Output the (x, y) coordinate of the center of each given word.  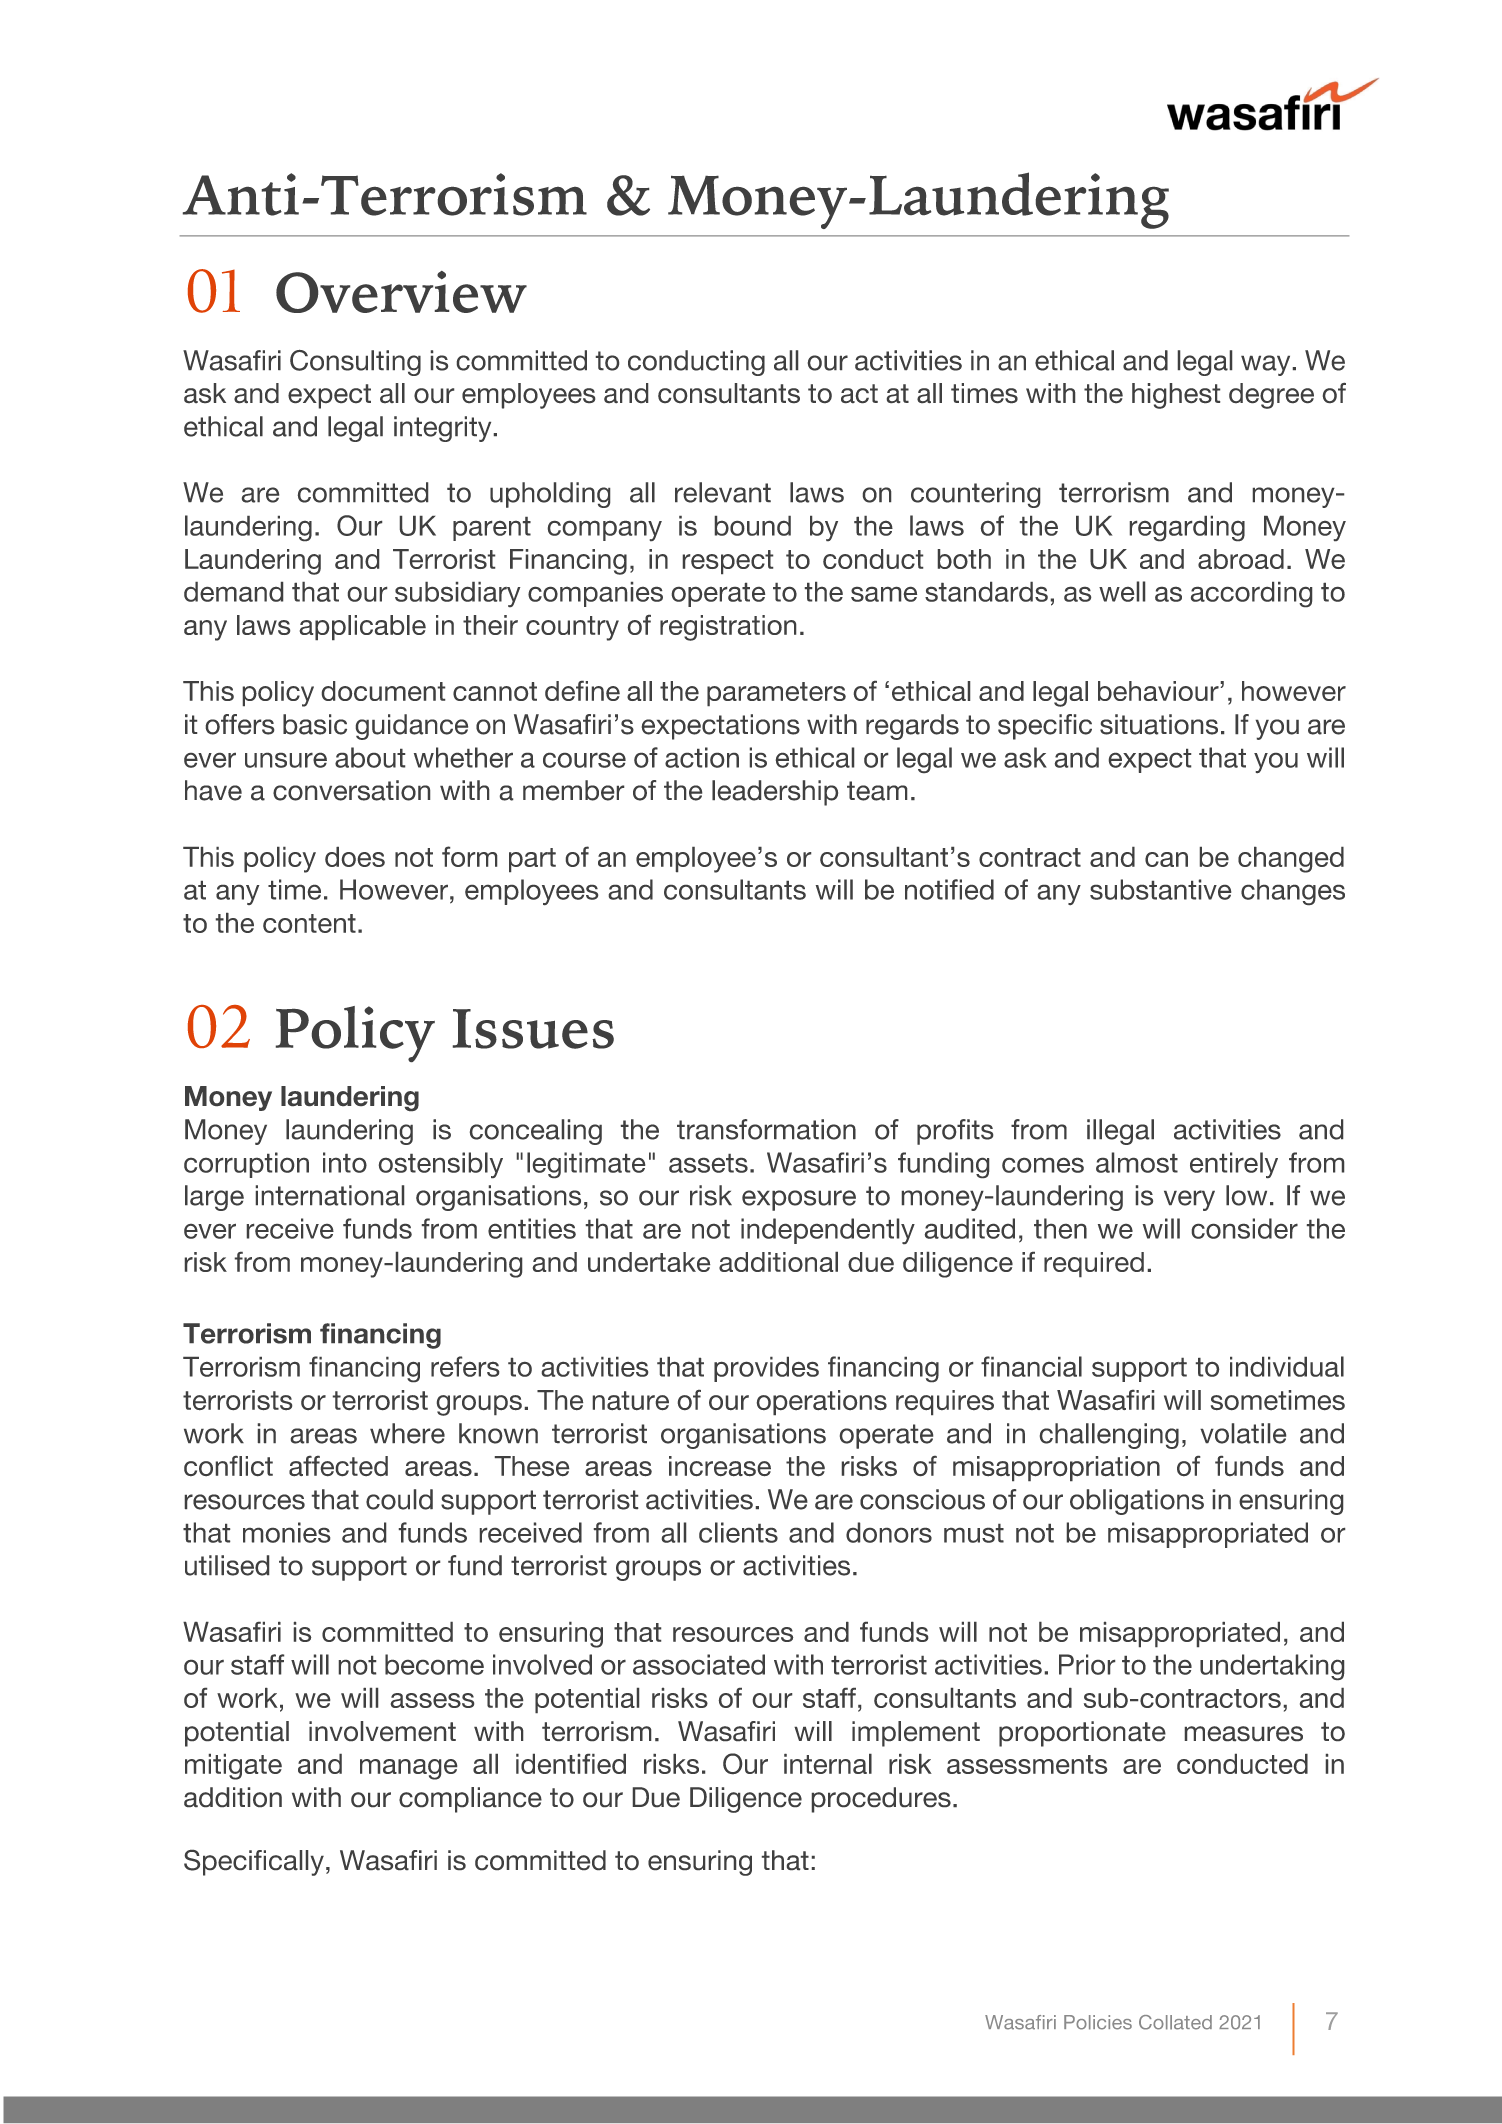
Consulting (355, 363)
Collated (1175, 2022)
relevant (723, 492)
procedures (881, 1800)
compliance (470, 1800)
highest (1176, 396)
